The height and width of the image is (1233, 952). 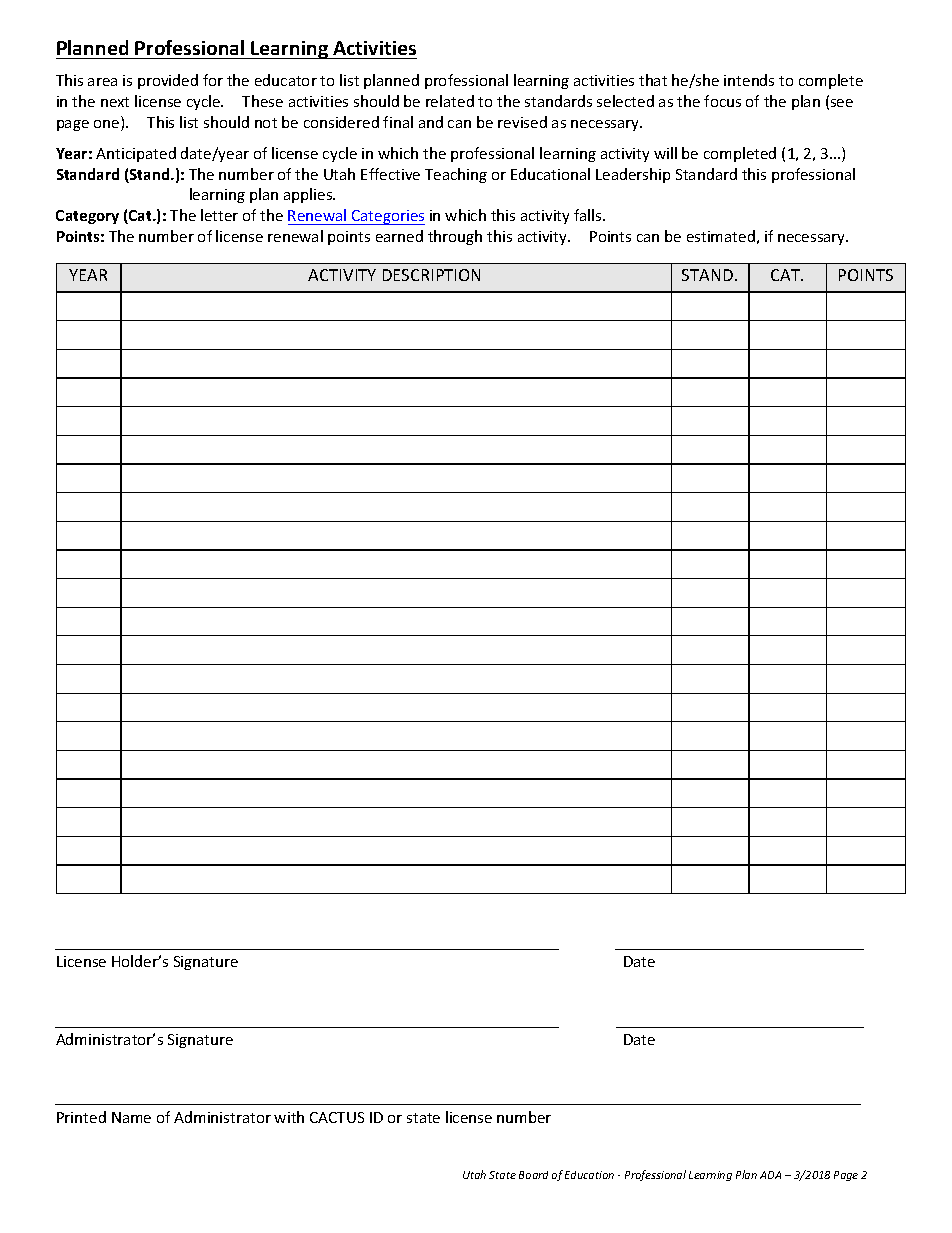 What do you see at coordinates (533, 1175) in the image?
I see `Board` at bounding box center [533, 1175].
